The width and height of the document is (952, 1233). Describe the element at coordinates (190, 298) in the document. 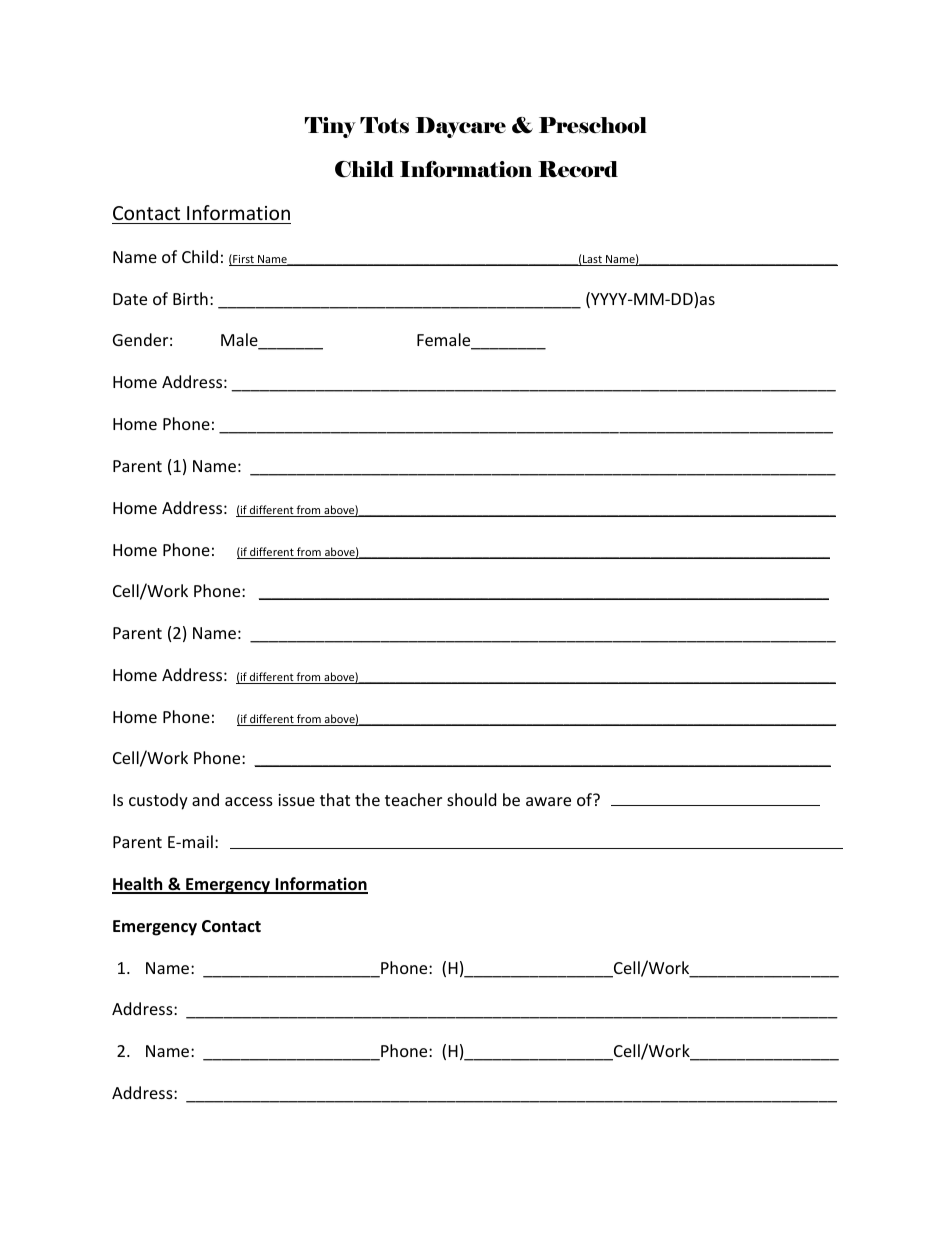

I see `Birth` at that location.
